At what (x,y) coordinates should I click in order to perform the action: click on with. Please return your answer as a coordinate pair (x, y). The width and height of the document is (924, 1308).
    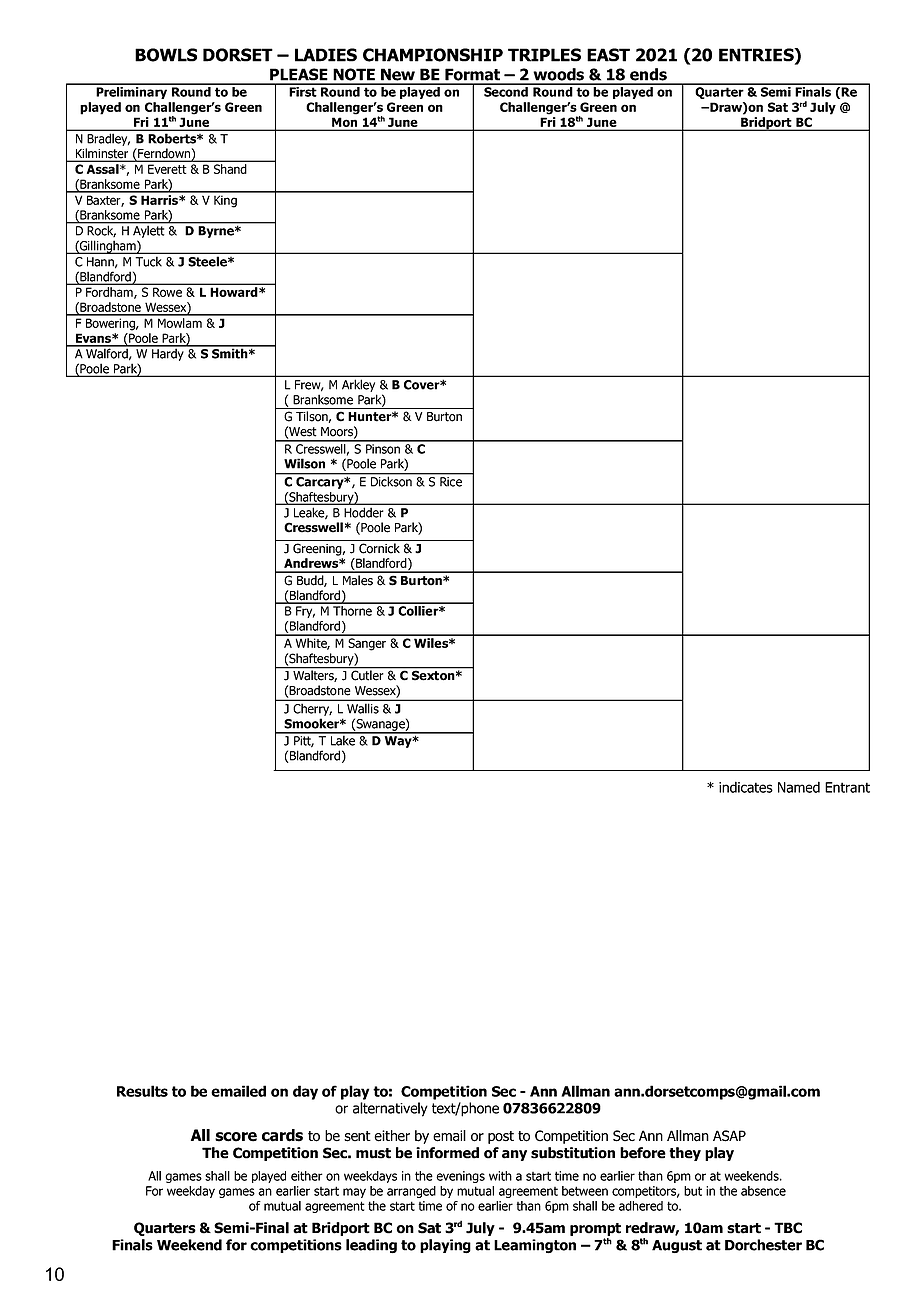
    Looking at the image, I should click on (500, 1176).
